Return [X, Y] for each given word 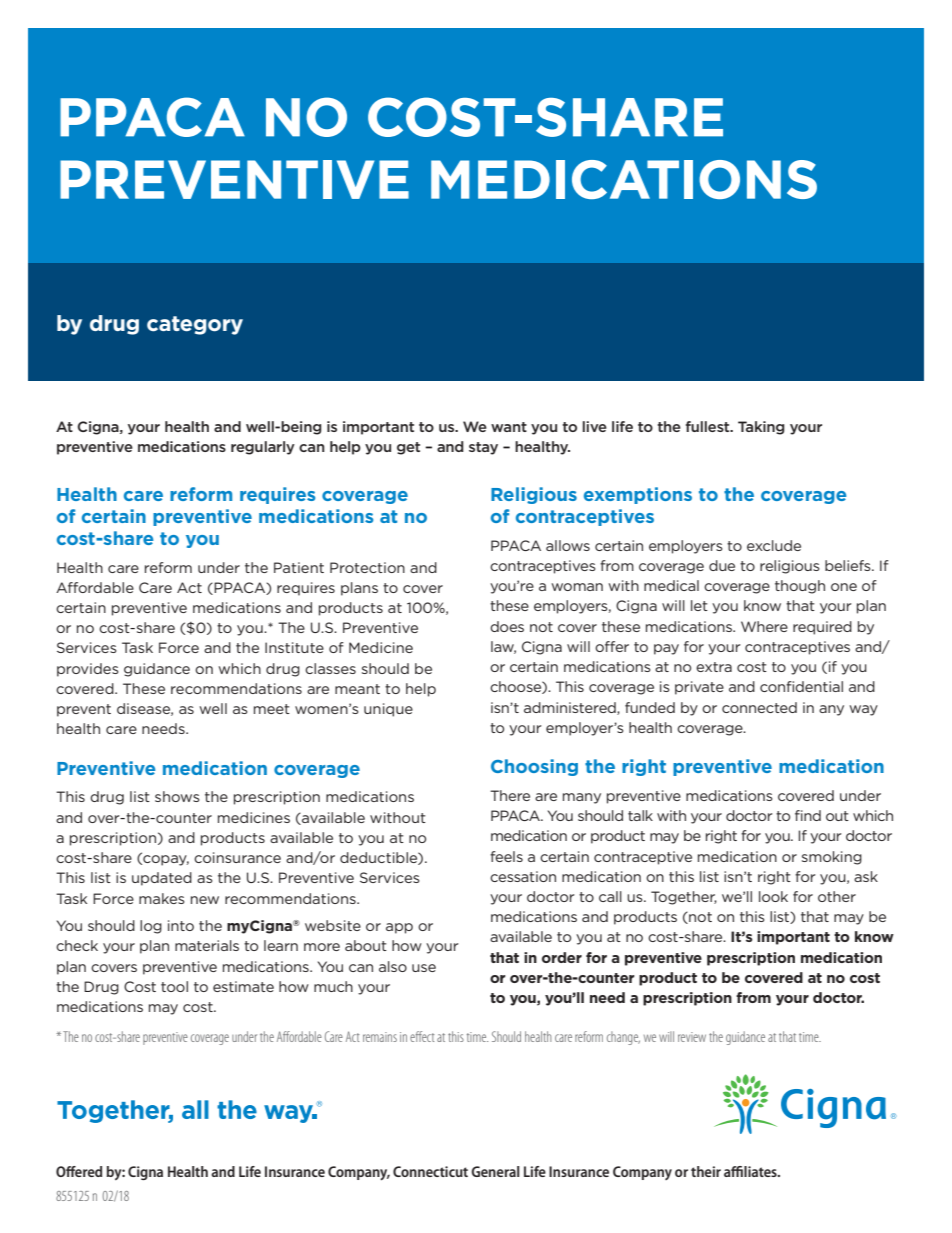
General [495, 1171]
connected [759, 707]
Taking [761, 428]
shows [177, 796]
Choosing [534, 767]
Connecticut [430, 1171]
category [195, 325]
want [509, 427]
